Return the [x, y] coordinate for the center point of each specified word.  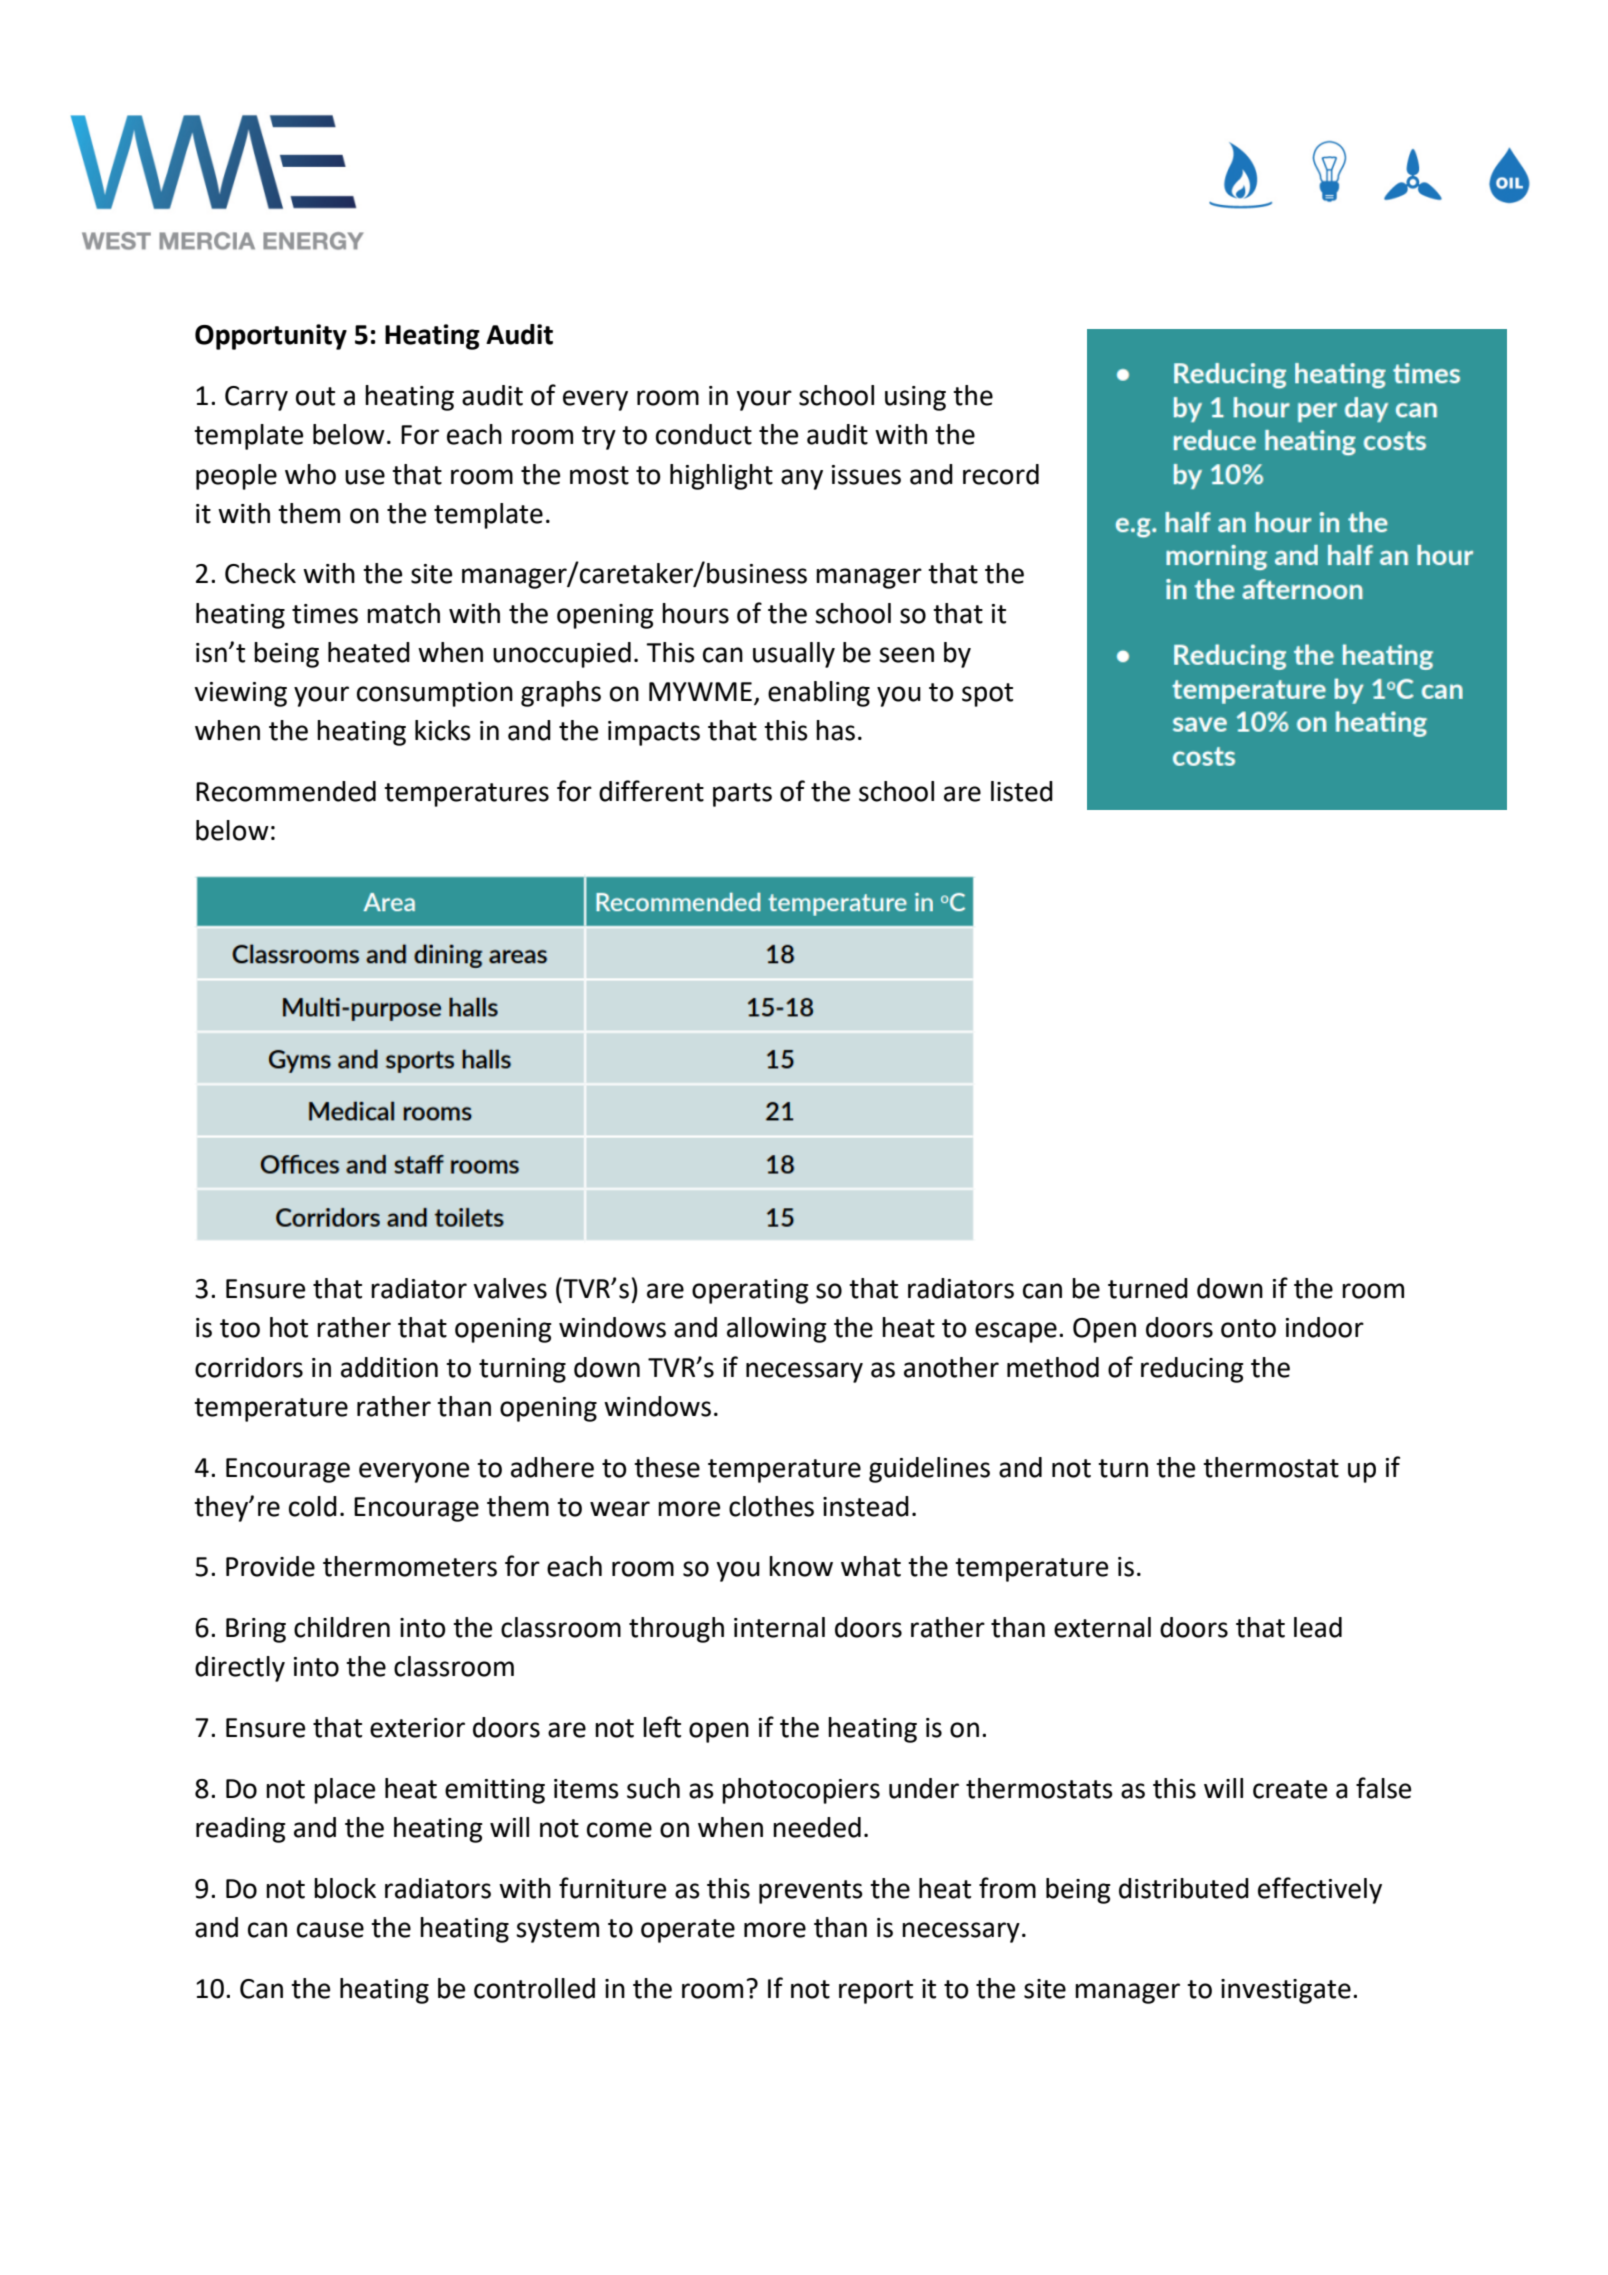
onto [1248, 1328]
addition [389, 1367]
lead [1318, 1627]
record [1001, 474]
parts [742, 795]
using [915, 398]
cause [330, 1930]
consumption [435, 694]
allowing [777, 1330]
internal [779, 1627]
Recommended [286, 791]
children [342, 1627]
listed [1022, 791]
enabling [819, 694]
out [315, 396]
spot [987, 695]
